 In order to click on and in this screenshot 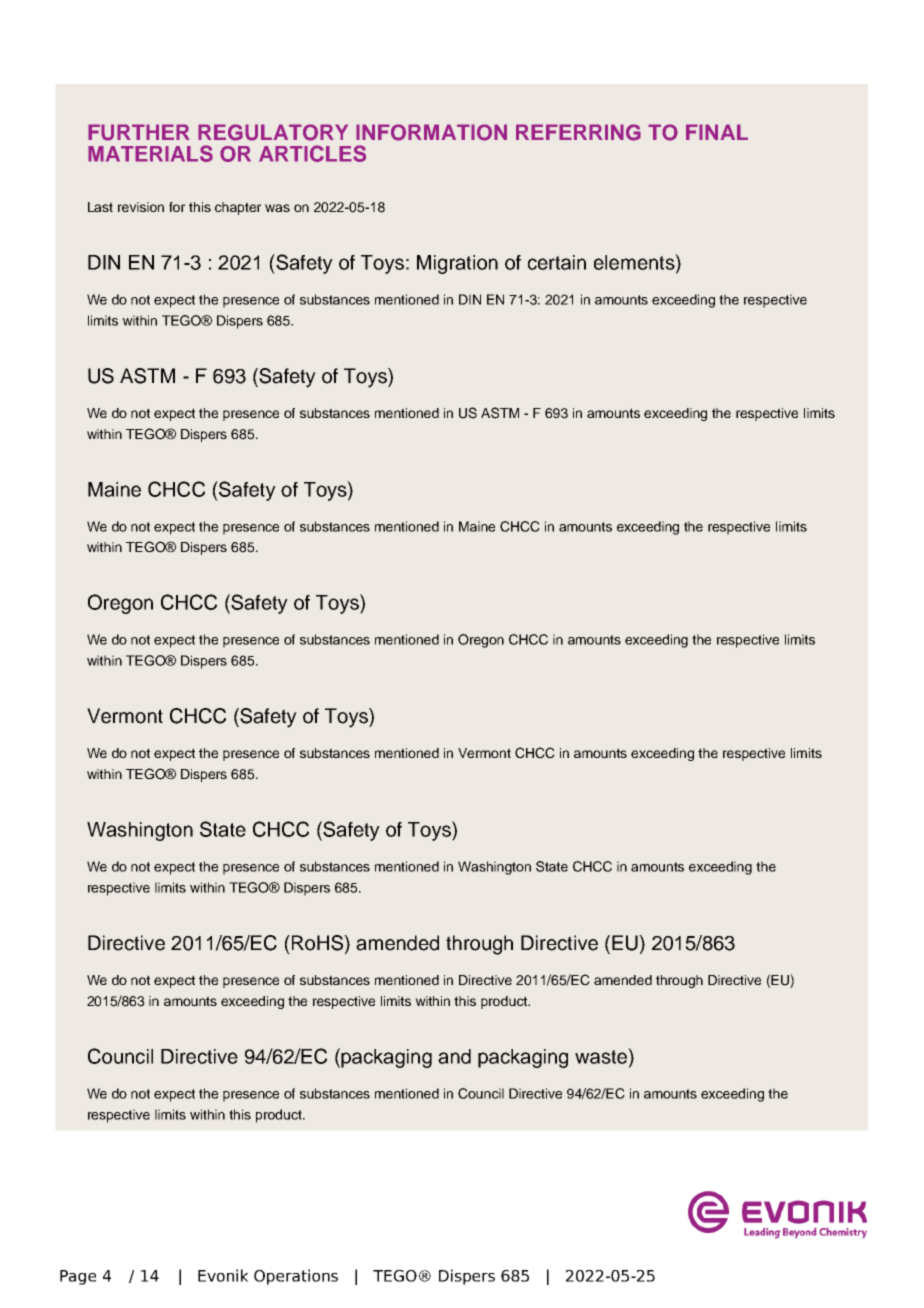, I will do `click(454, 1056)`.
